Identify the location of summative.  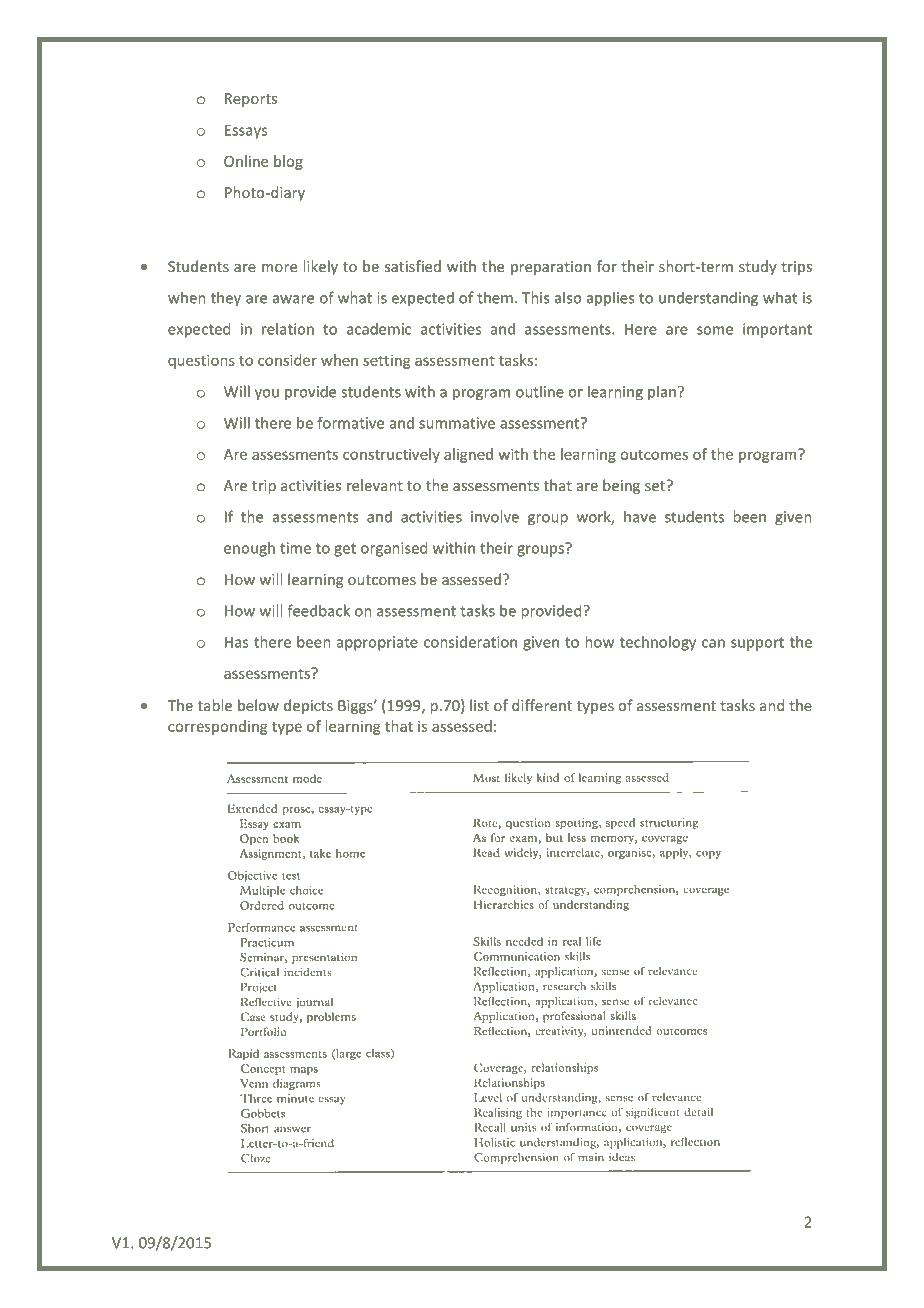
(457, 423).
